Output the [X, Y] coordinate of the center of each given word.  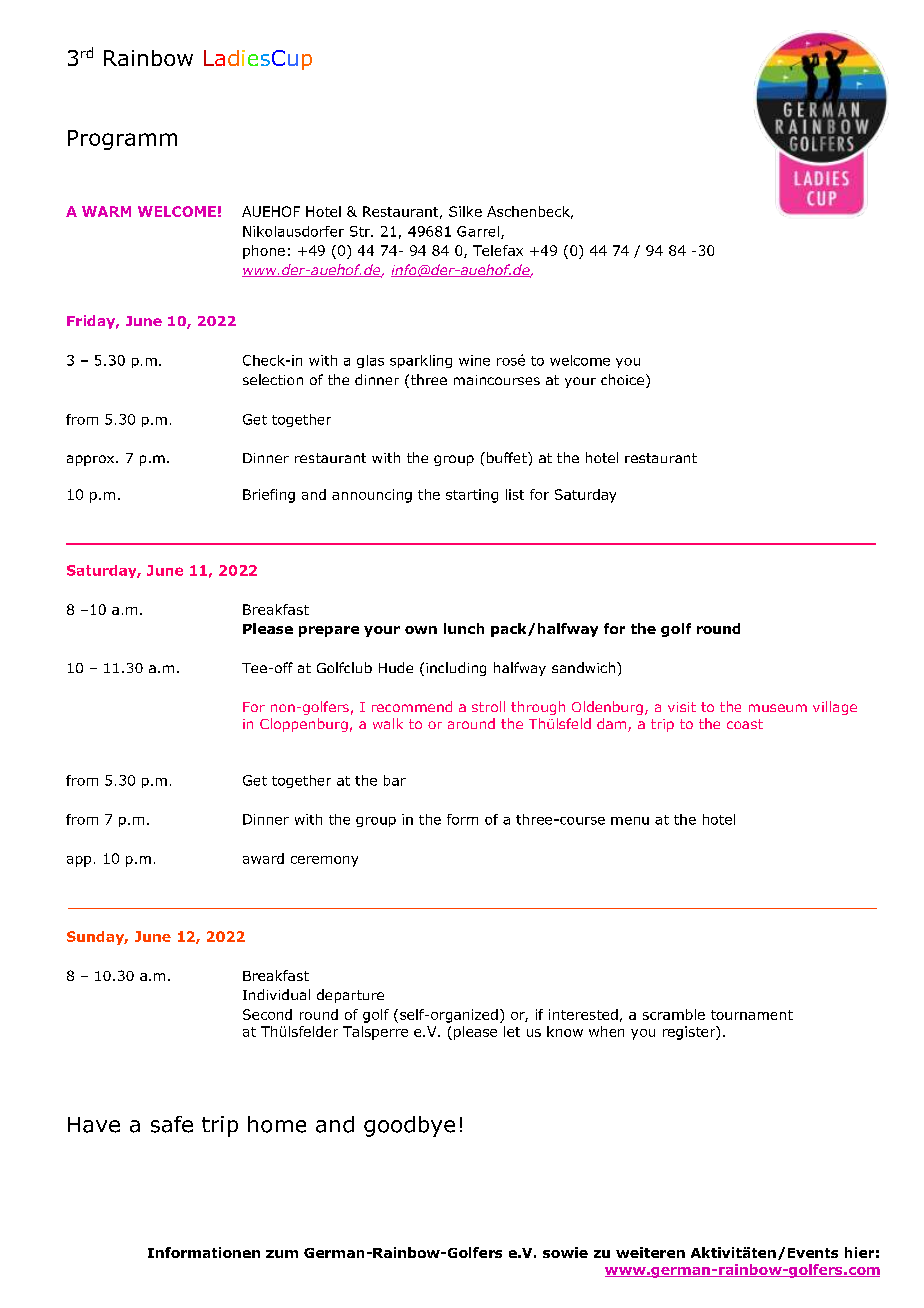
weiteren [650, 1252]
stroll [488, 706]
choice [622, 379]
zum [282, 1254]
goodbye [409, 1126]
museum [778, 708]
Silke [465, 211]
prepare [329, 631]
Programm [122, 140]
